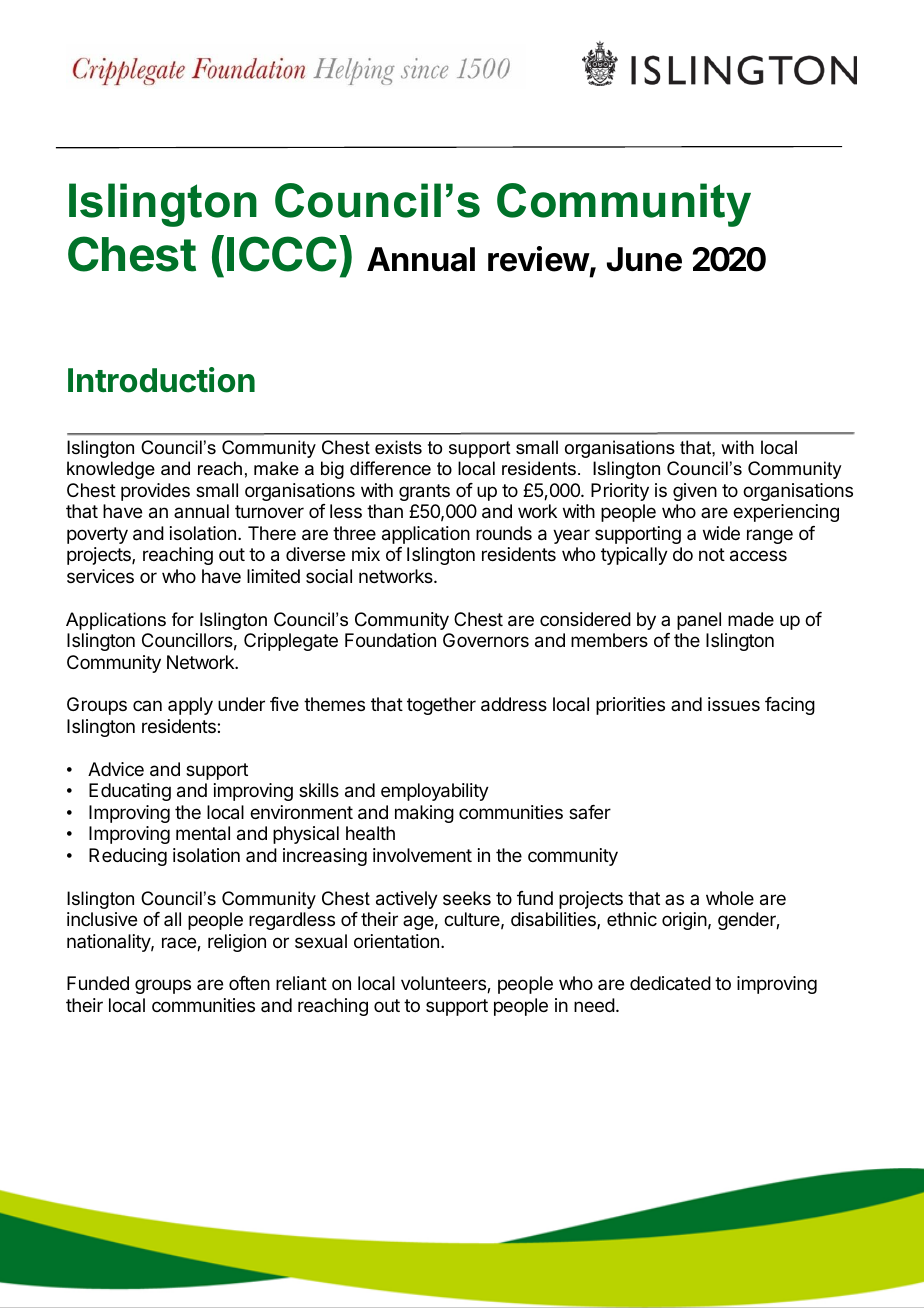 This image has width=924, height=1309. Describe the element at coordinates (721, 533) in the image. I see `wide` at that location.
